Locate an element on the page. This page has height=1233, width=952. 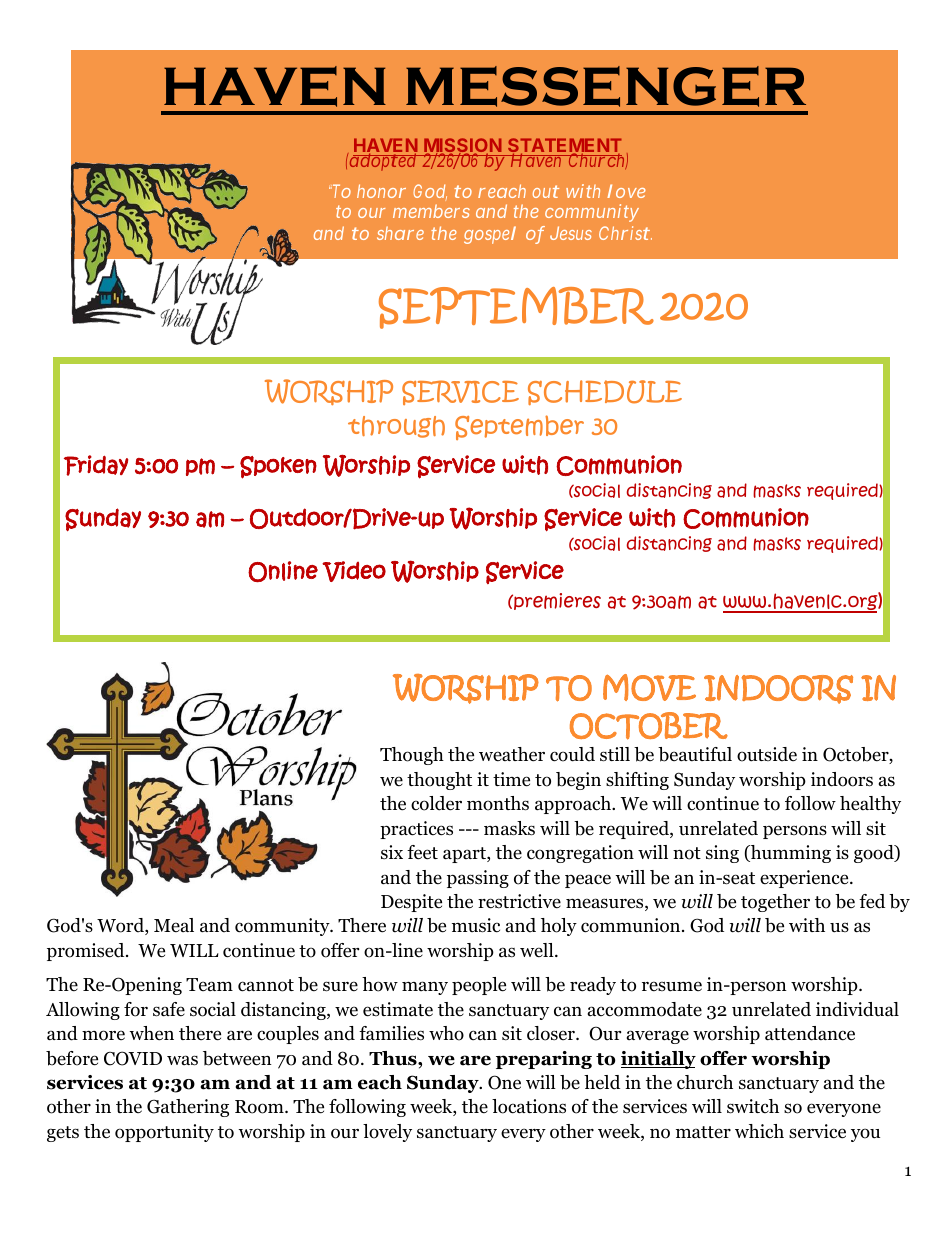
honor is located at coordinates (381, 191).
